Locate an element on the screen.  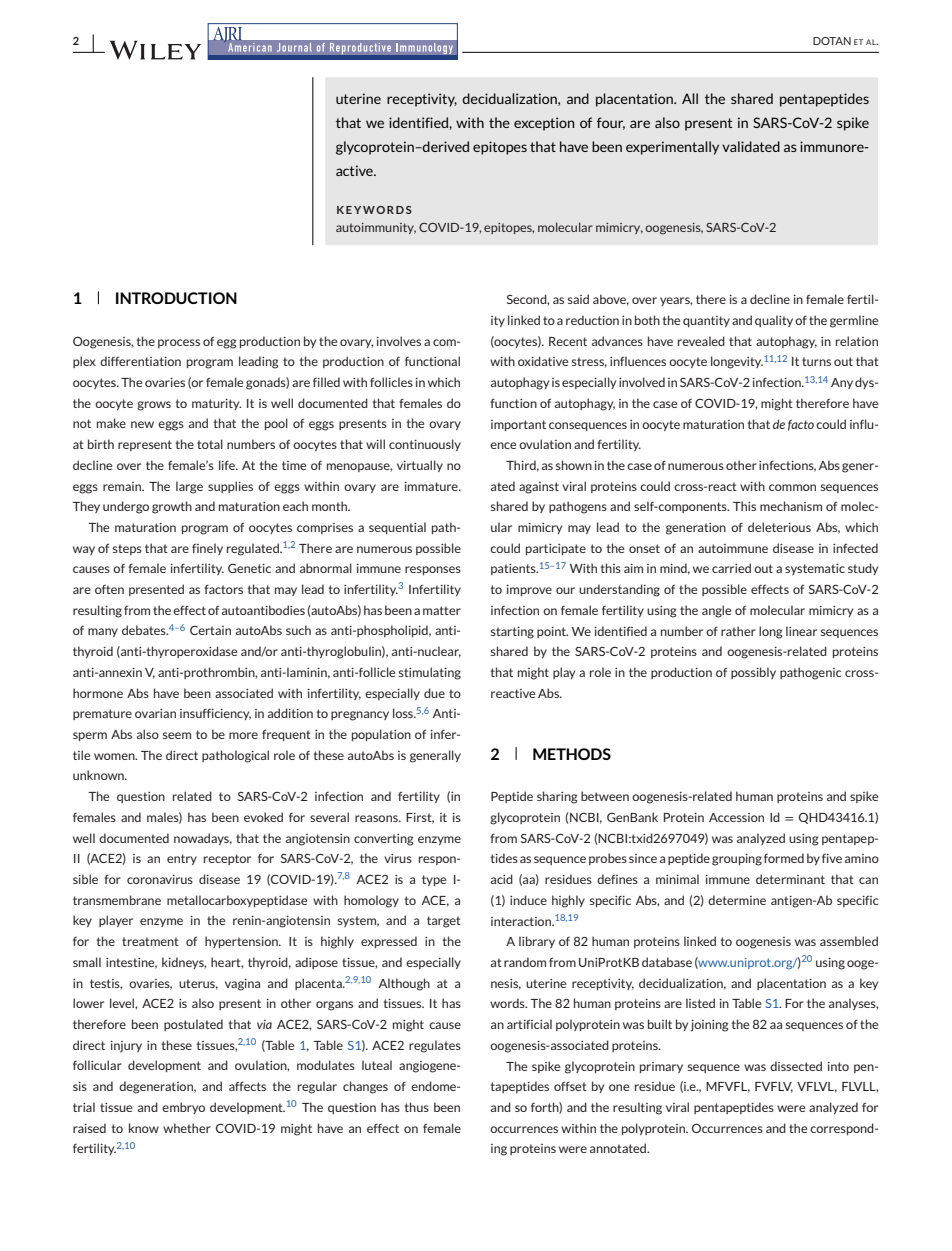
growth is located at coordinates (172, 507).
